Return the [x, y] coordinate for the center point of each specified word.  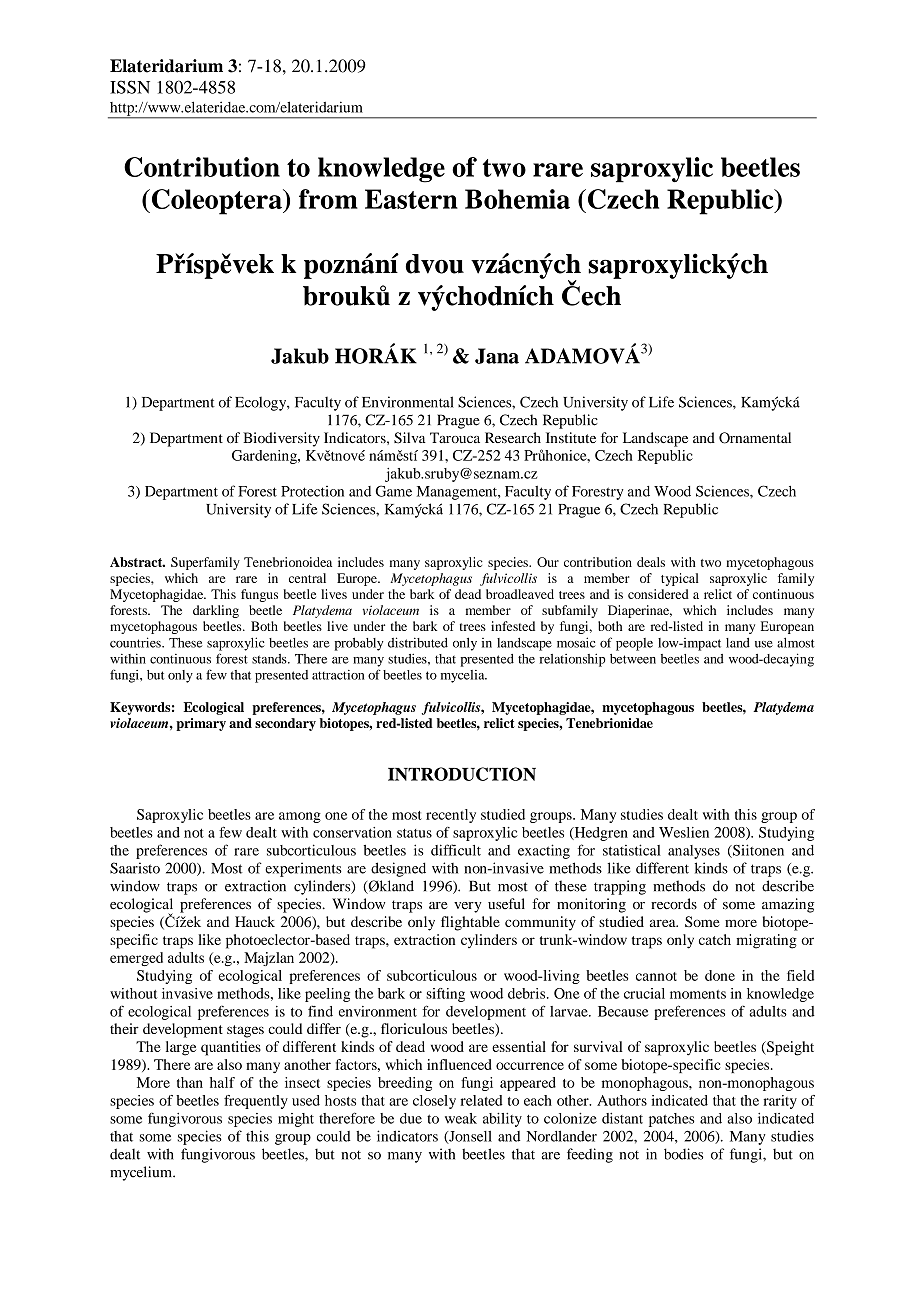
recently [451, 816]
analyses [694, 852]
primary [201, 724]
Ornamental [755, 438]
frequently [256, 1102]
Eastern [411, 199]
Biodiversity [281, 439]
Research [513, 437]
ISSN [130, 87]
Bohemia [517, 199]
